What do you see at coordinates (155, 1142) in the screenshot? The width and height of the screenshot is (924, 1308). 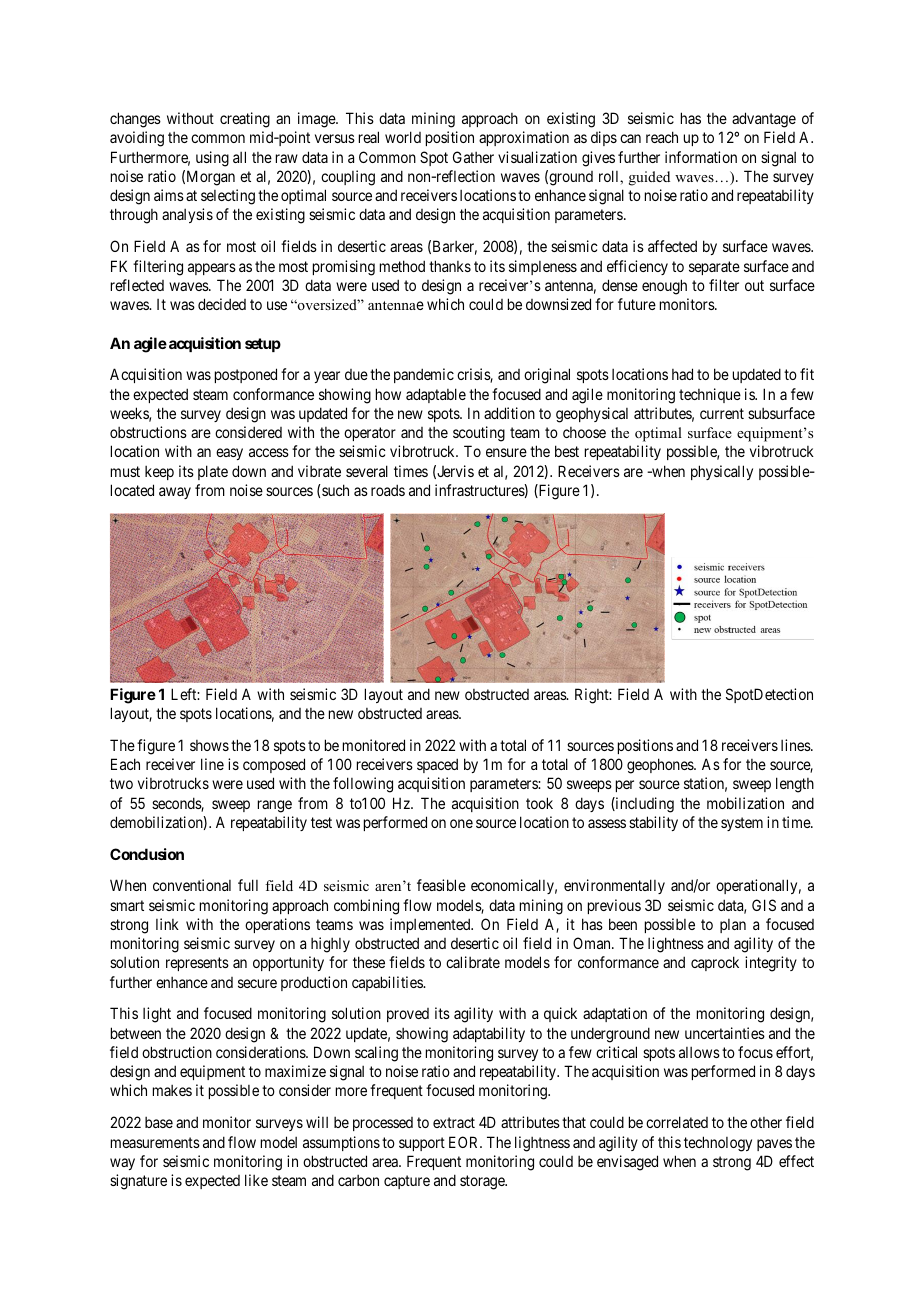 I see `measurements` at bounding box center [155, 1142].
